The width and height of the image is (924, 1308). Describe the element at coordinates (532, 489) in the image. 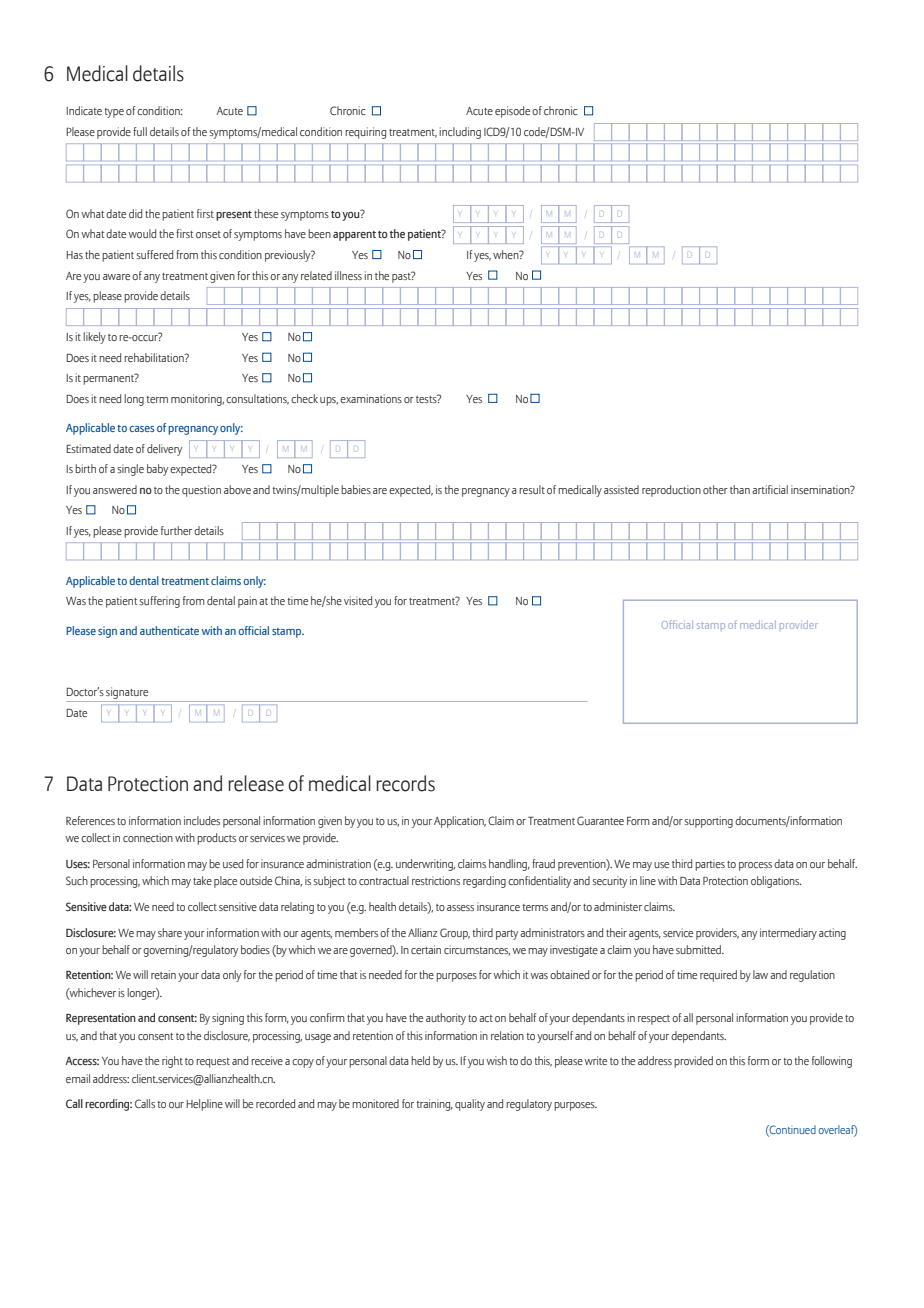

I see `result` at that location.
